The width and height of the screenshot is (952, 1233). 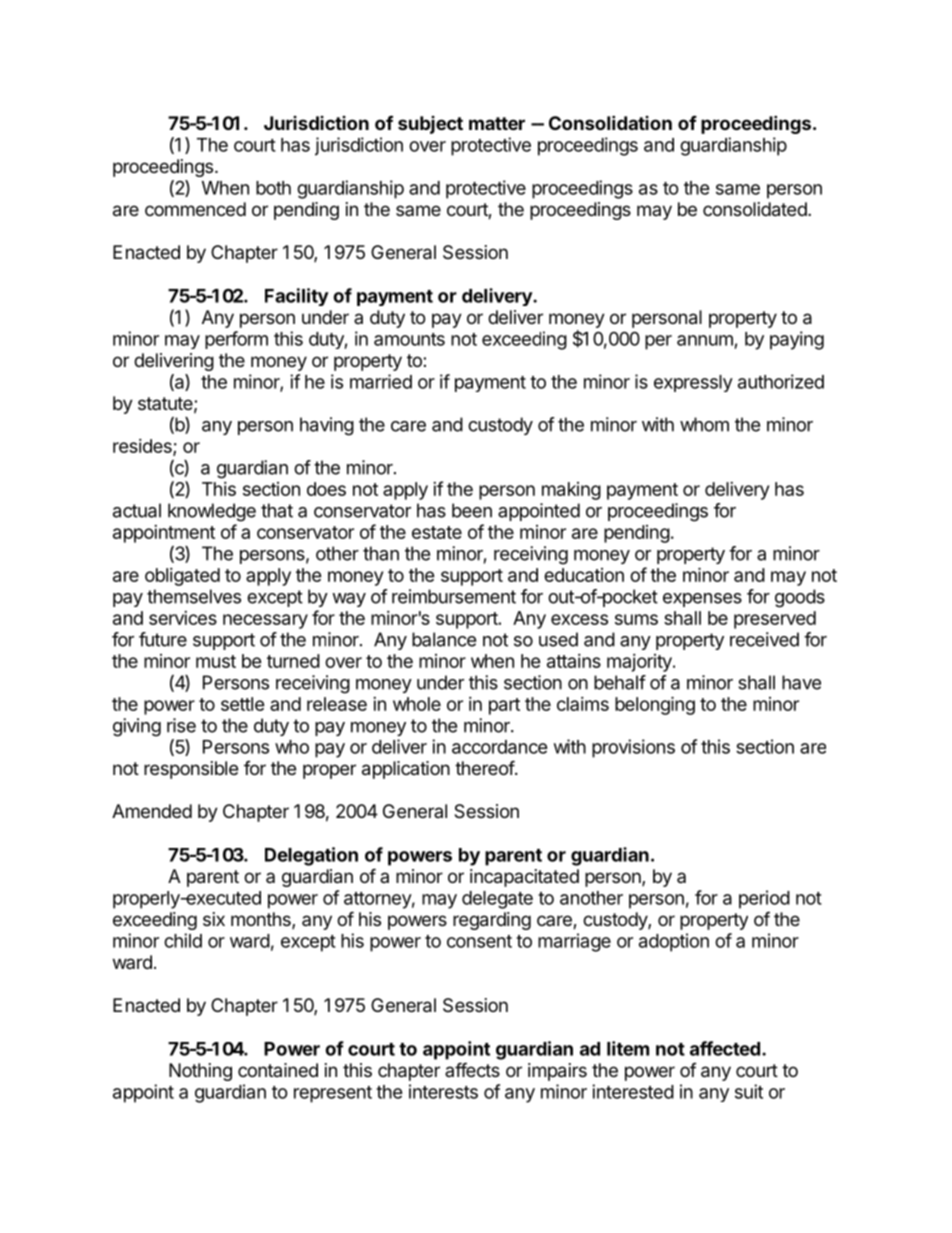 What do you see at coordinates (485, 767) in the screenshot?
I see `thereof` at bounding box center [485, 767].
